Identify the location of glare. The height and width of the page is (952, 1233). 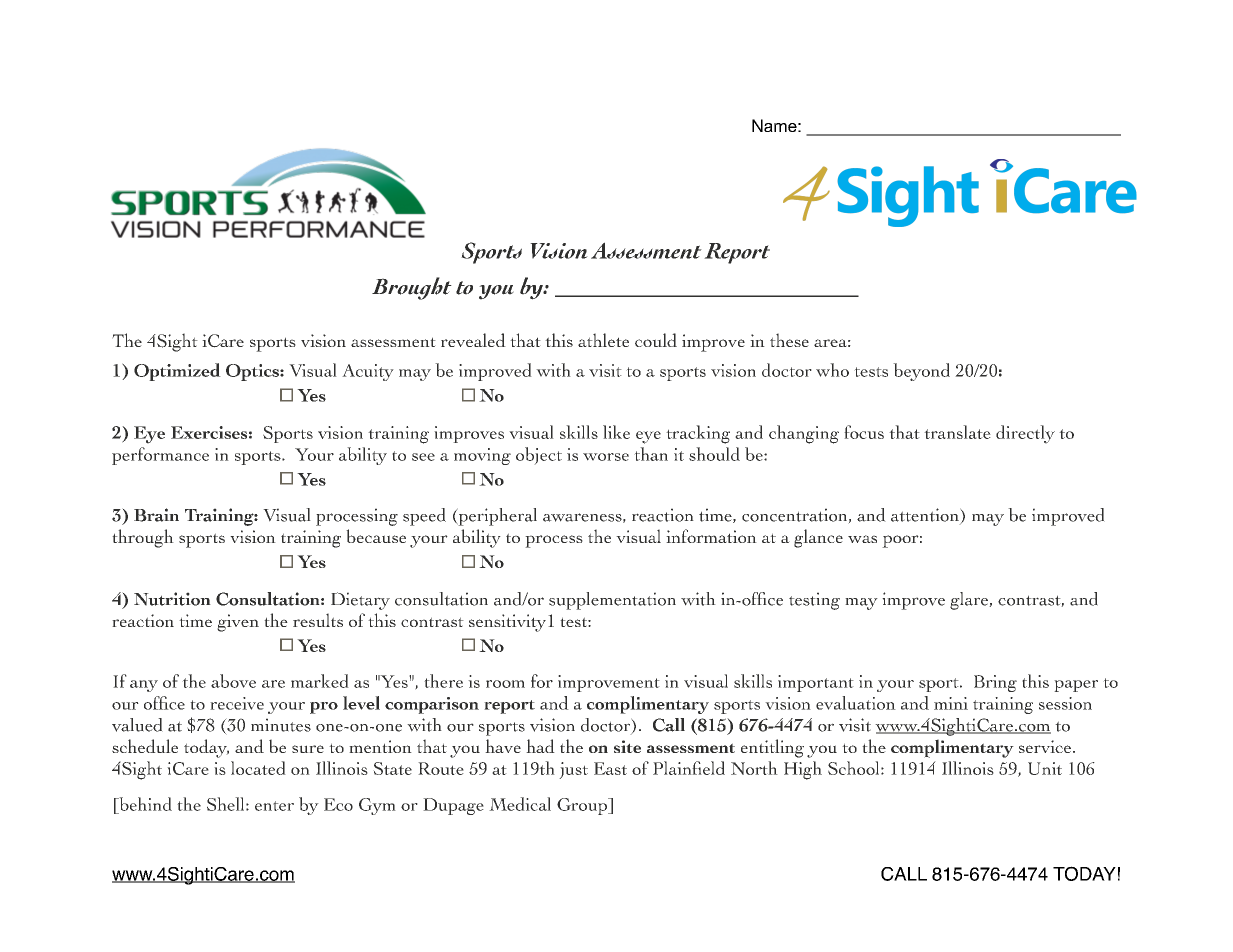
(970, 601).
